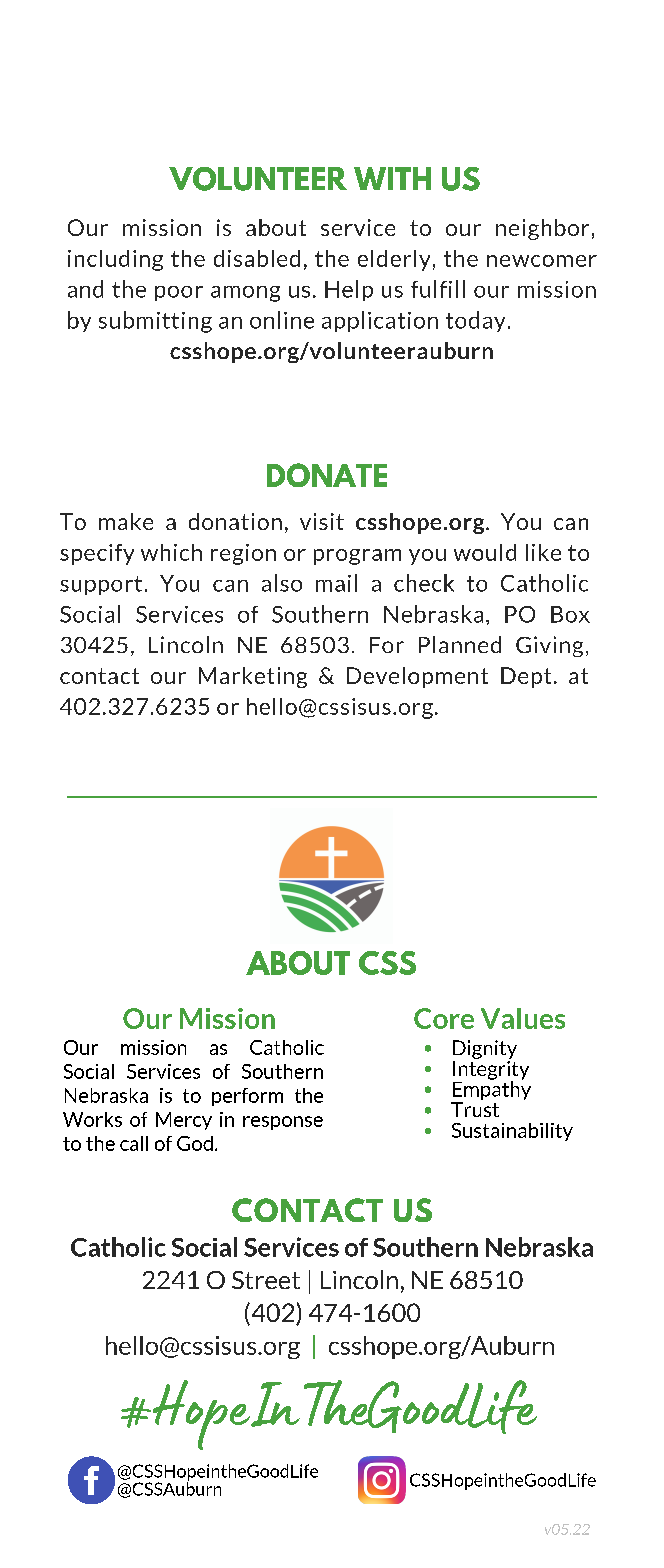 Image resolution: width=664 pixels, height=1568 pixels. What do you see at coordinates (542, 229) in the screenshot?
I see `neighbor` at bounding box center [542, 229].
